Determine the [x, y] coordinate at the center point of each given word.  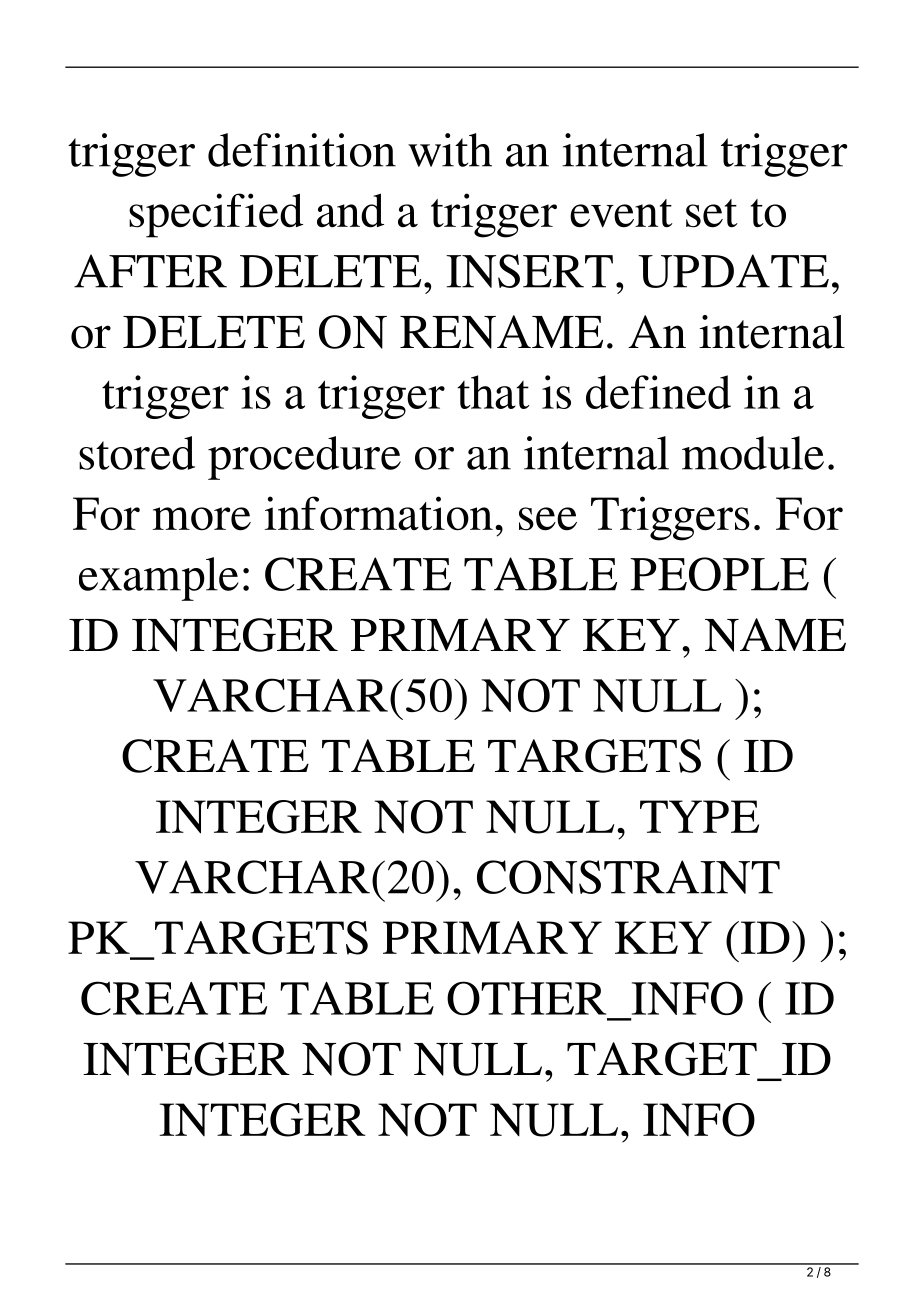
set [712, 213]
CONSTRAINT [628, 877]
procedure [304, 458]
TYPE [699, 816]
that [493, 392]
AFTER [150, 271]
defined [658, 392]
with [450, 150]
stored [137, 453]
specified [216, 215]
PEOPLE [719, 574]
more [201, 519]
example [159, 579]
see [548, 519]
